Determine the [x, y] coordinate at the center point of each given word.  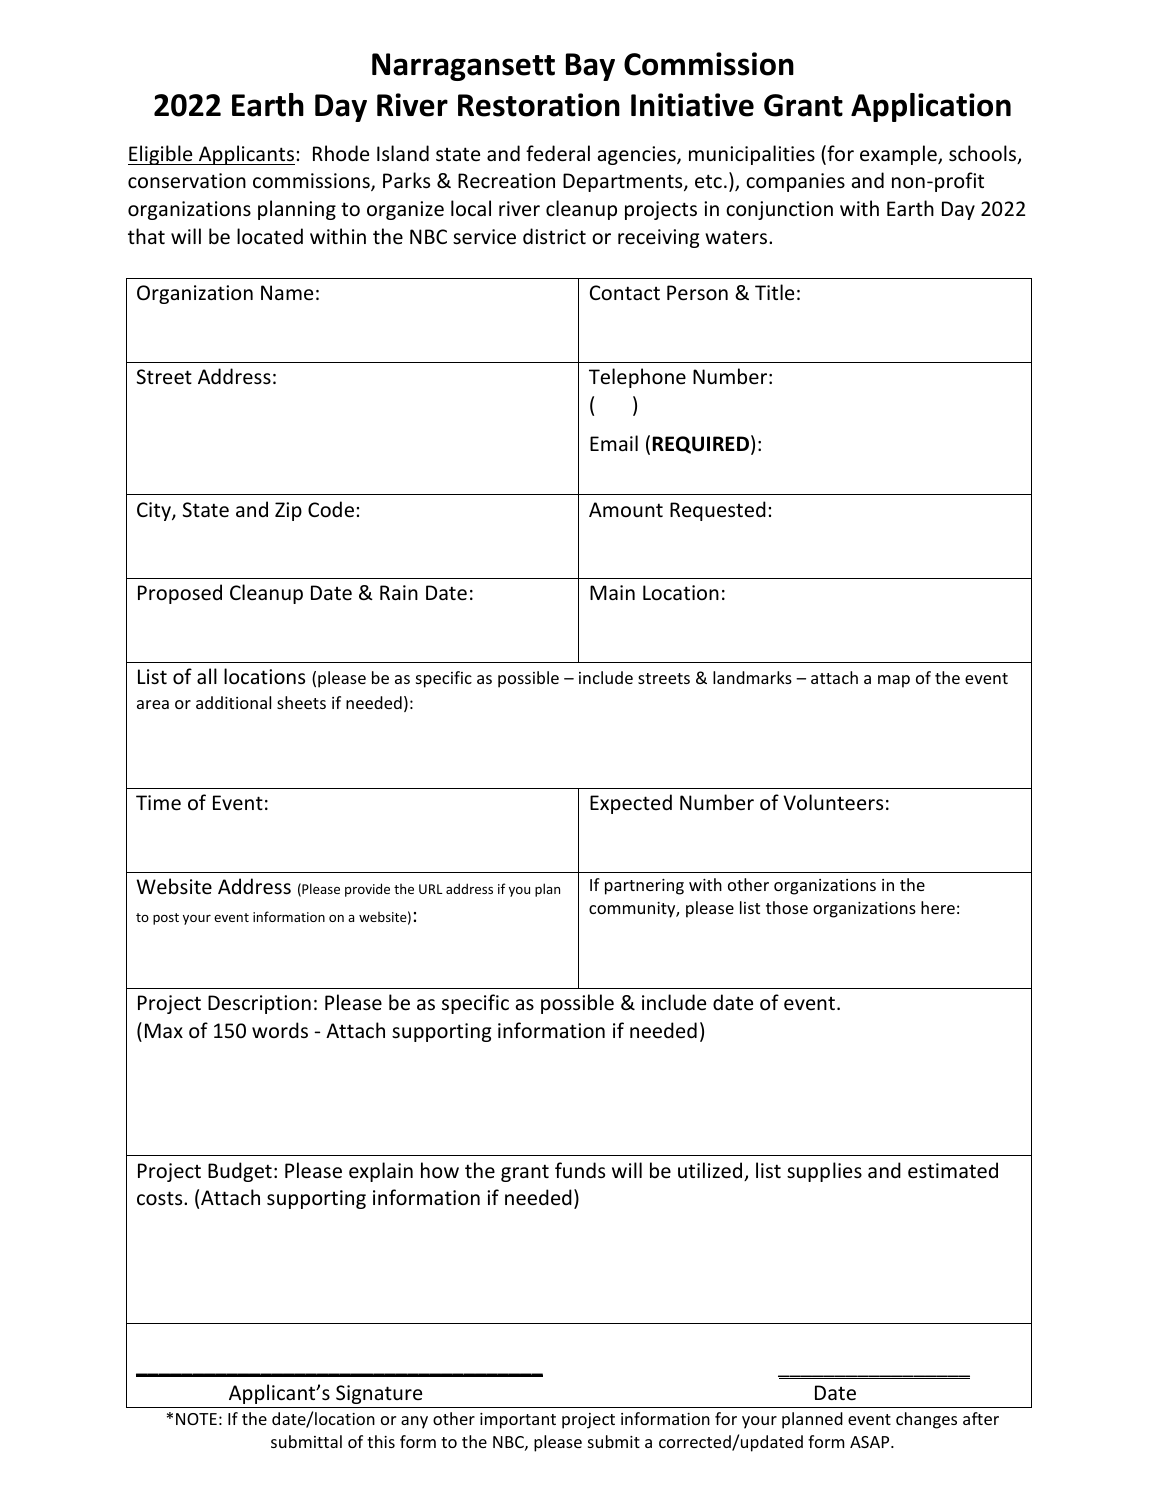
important [518, 1421]
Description [259, 1004]
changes [926, 1420]
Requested [718, 511]
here [938, 907]
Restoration [539, 105]
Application [931, 107]
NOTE [196, 1419]
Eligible [161, 155]
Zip [288, 511]
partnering [644, 887]
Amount [626, 509]
